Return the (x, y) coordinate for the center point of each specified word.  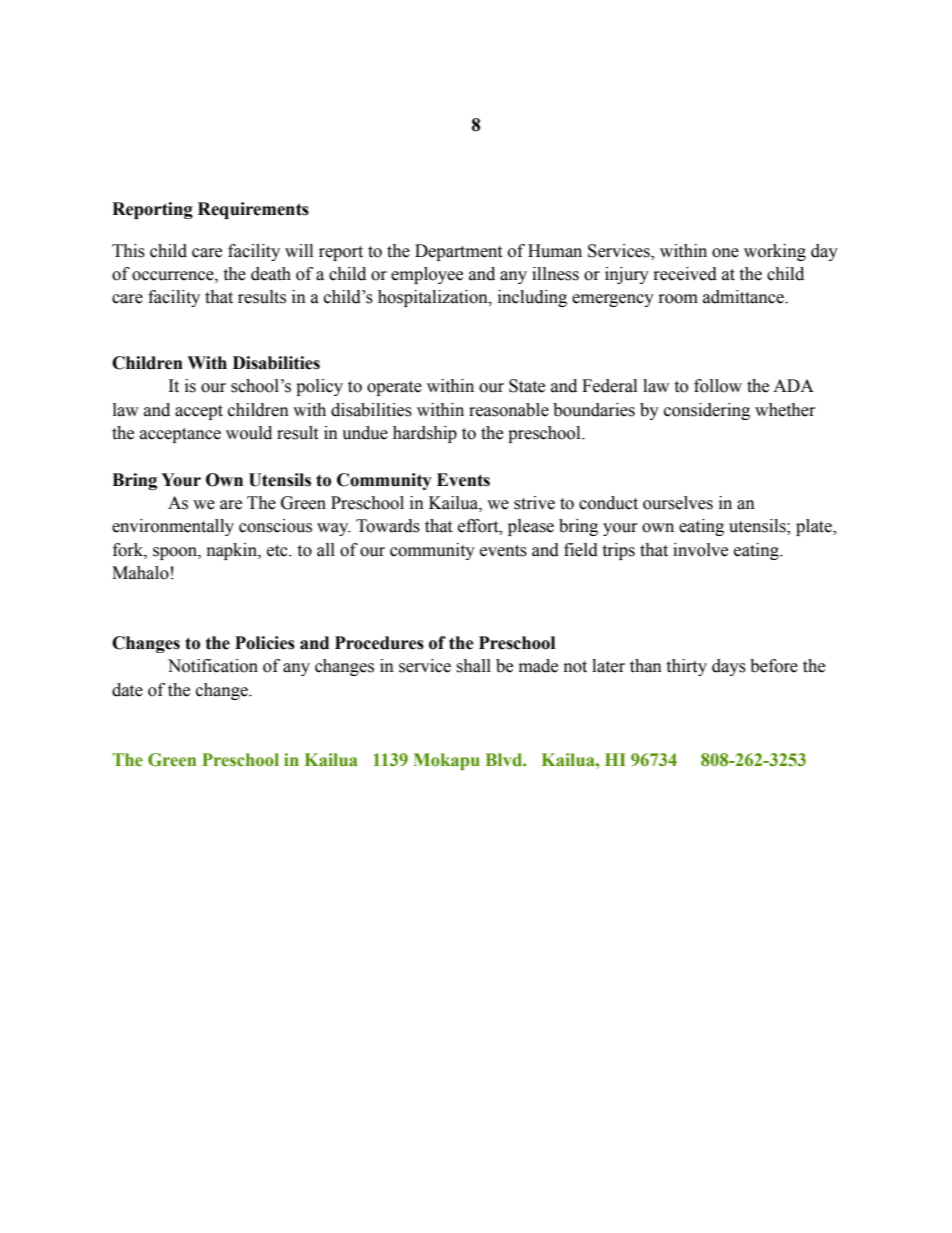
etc (278, 551)
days (729, 667)
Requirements (253, 210)
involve (700, 550)
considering (707, 411)
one (725, 253)
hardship (425, 434)
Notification (213, 666)
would (249, 433)
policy (319, 387)
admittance (744, 297)
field (581, 550)
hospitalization (434, 298)
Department (458, 252)
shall (473, 666)
